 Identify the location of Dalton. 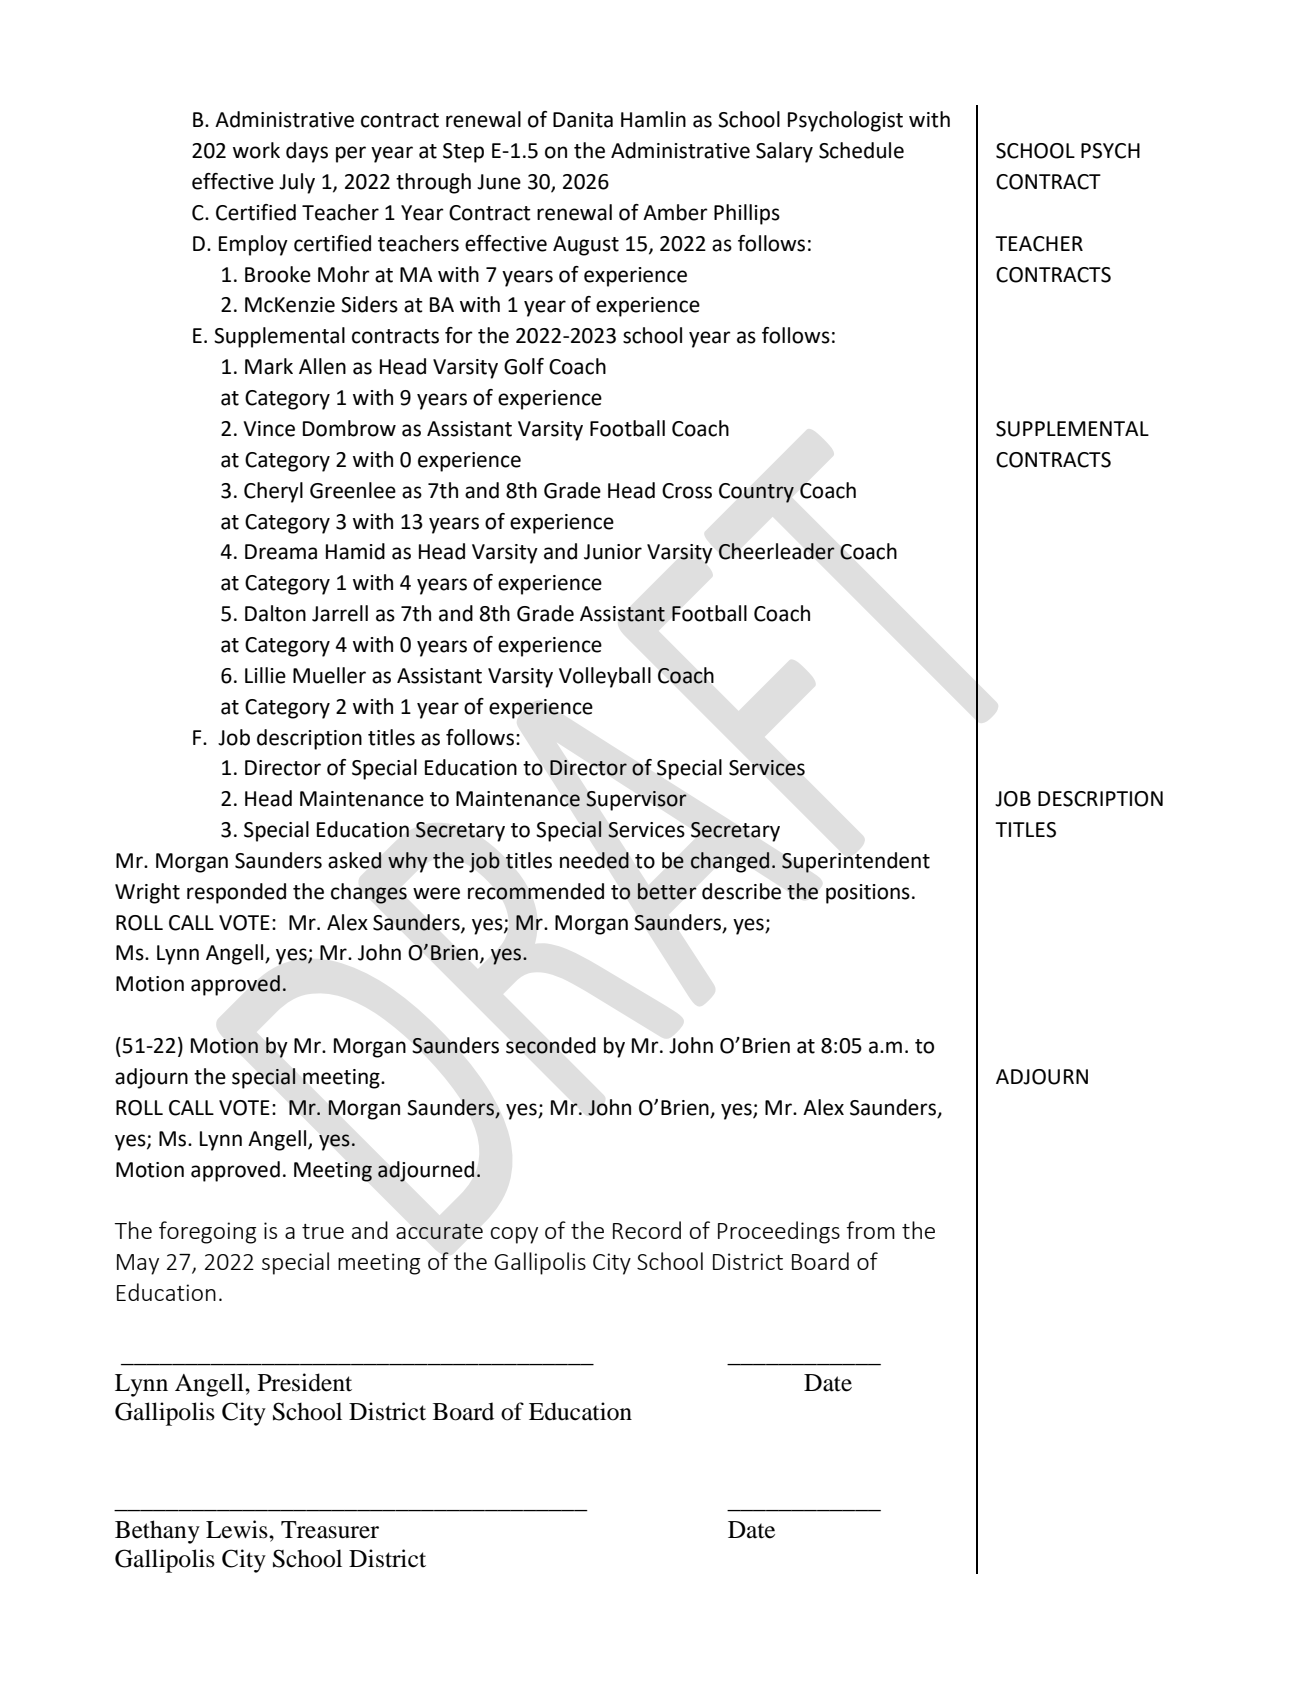
(275, 613).
